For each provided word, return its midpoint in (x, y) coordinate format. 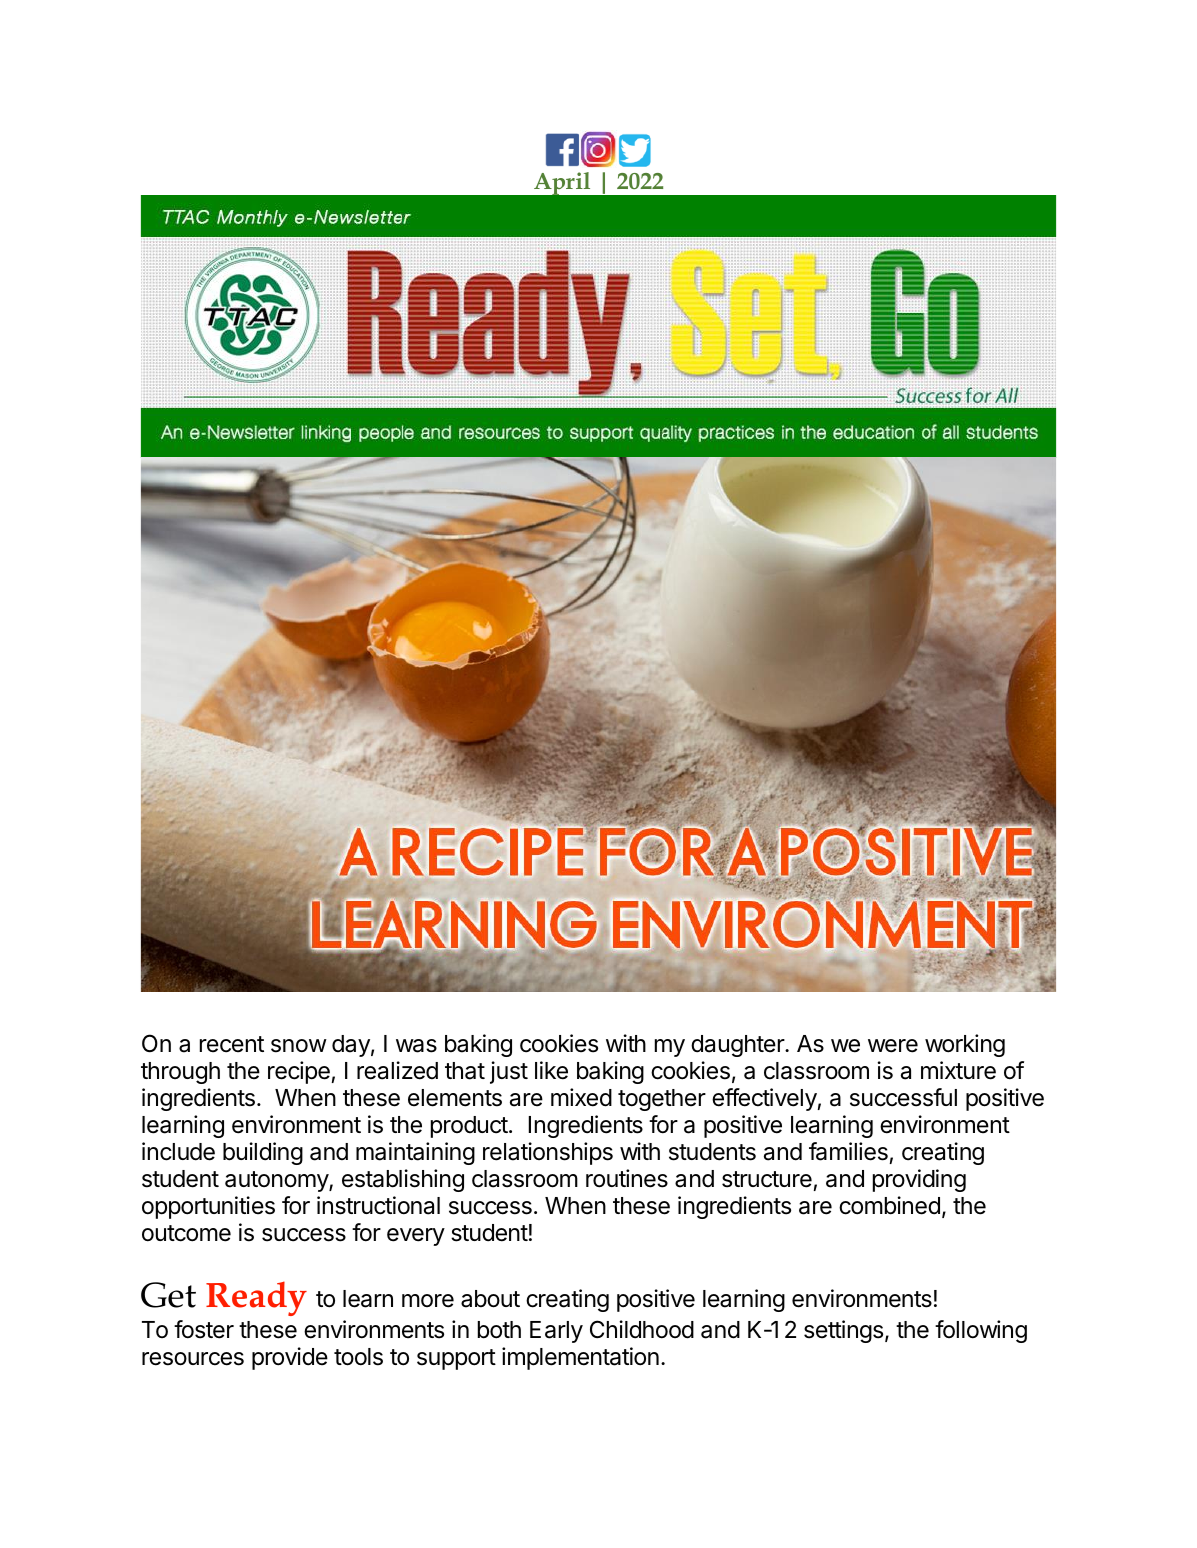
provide (290, 1358)
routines (627, 1178)
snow (299, 1046)
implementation (580, 1358)
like (551, 1070)
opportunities (208, 1207)
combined (889, 1205)
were (893, 1046)
